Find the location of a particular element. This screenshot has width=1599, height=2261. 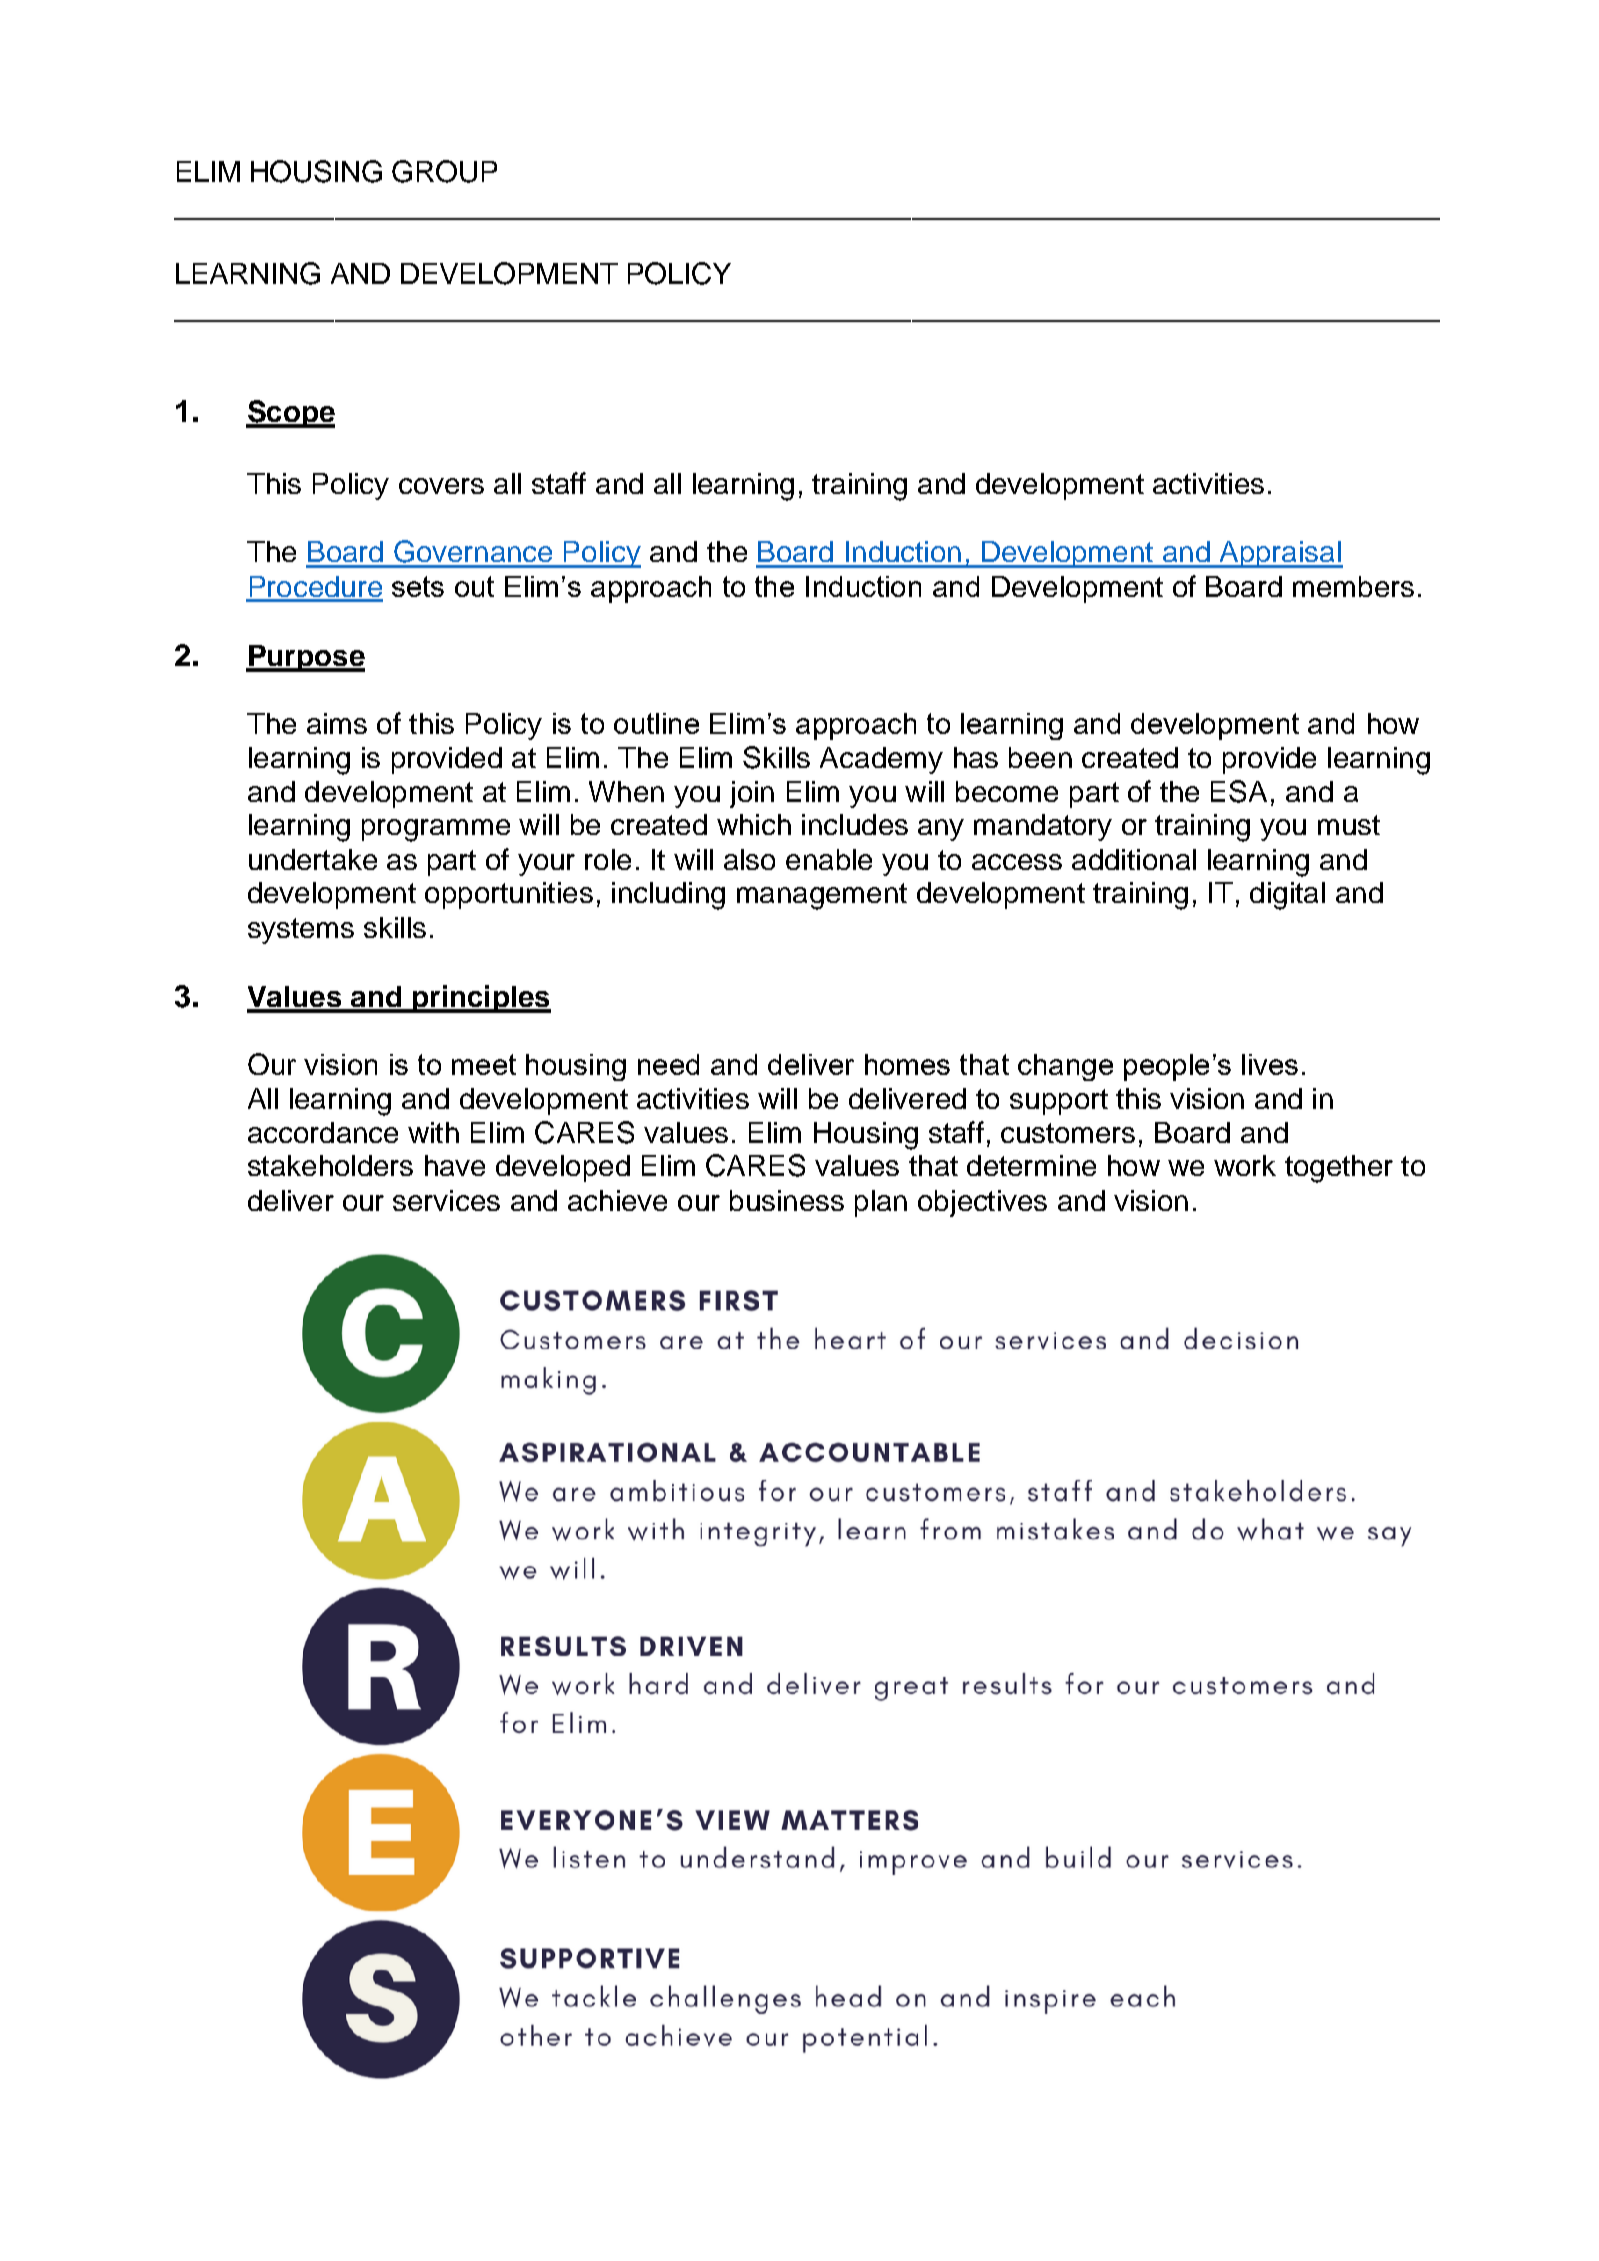

Scope is located at coordinates (290, 414).
